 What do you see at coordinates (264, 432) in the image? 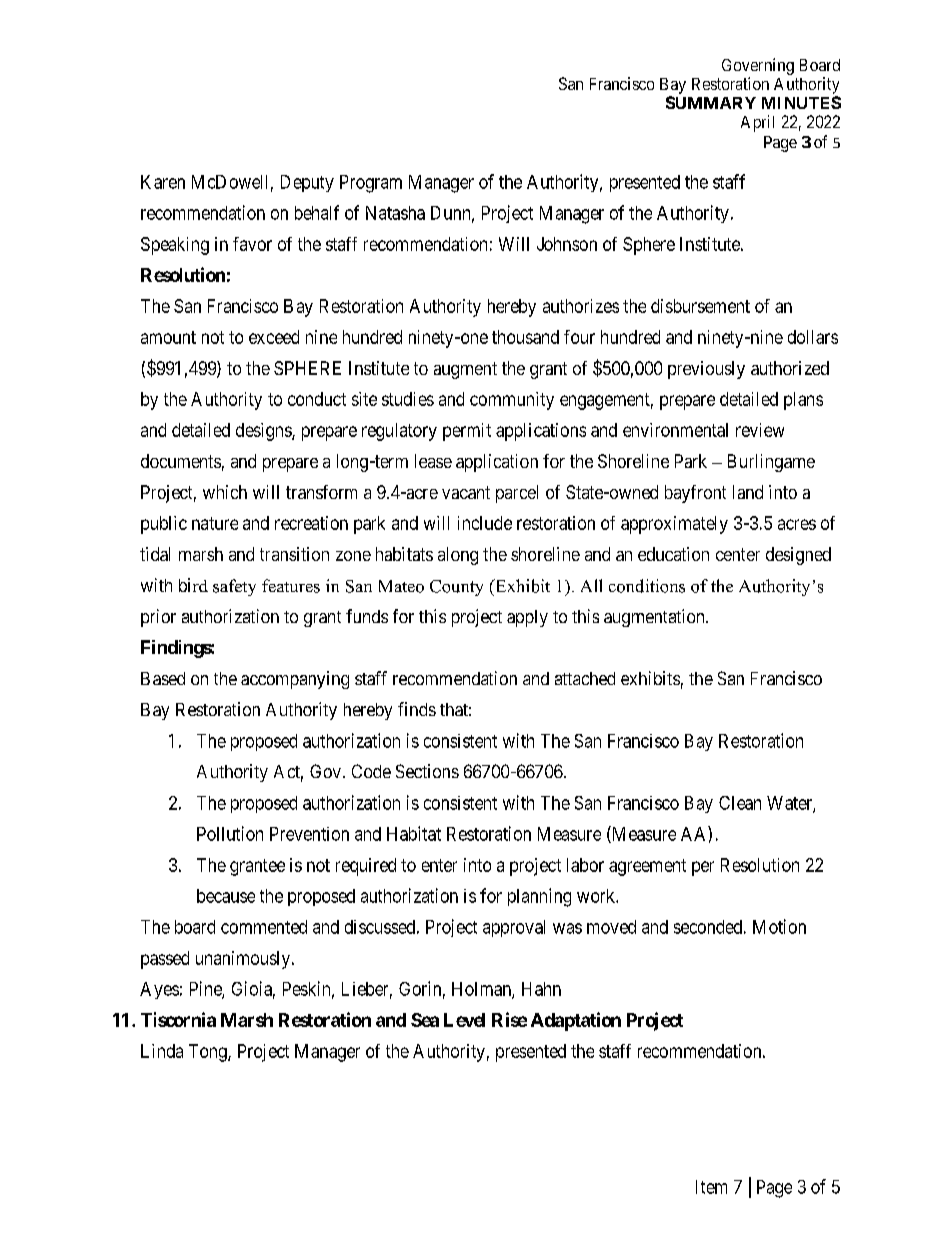
I see `designs` at bounding box center [264, 432].
